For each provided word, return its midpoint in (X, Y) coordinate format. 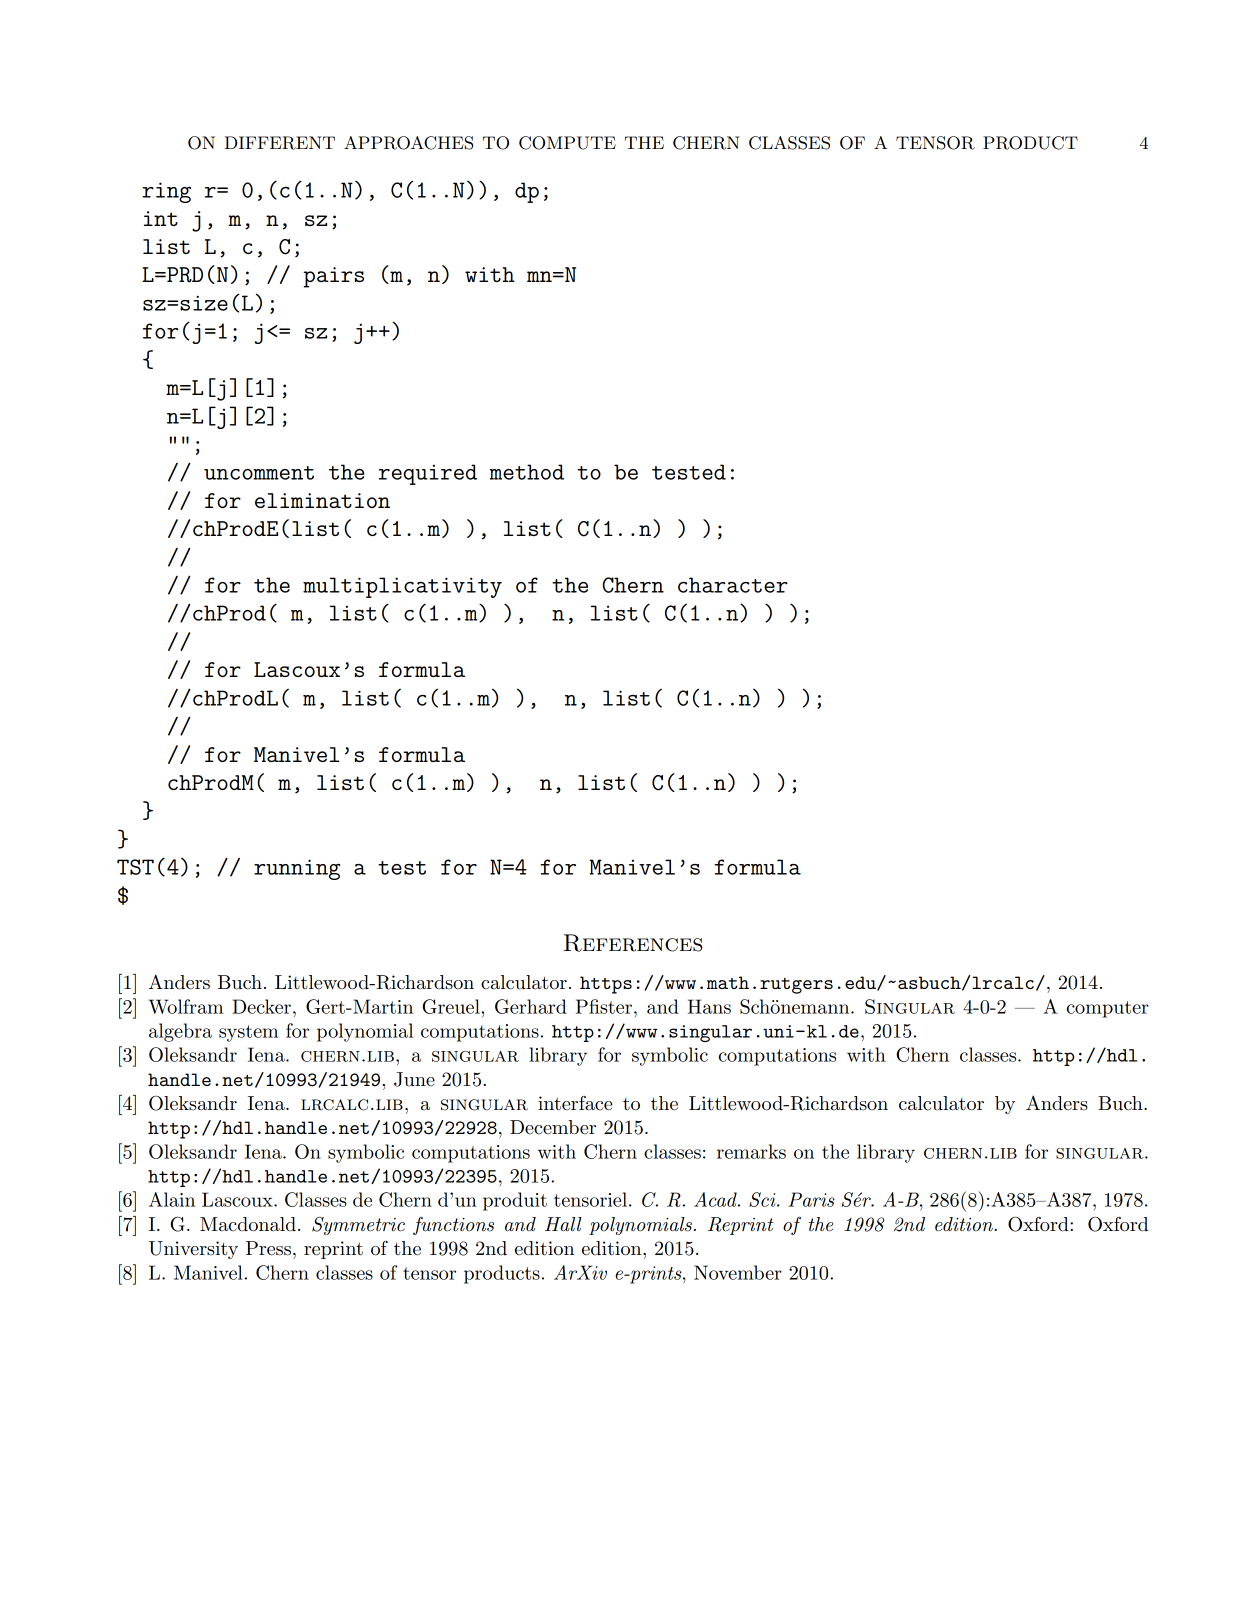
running (297, 869)
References (633, 943)
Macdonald (248, 1224)
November (738, 1272)
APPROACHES (408, 143)
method (527, 472)
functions (453, 1226)
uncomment (259, 473)
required (428, 474)
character (733, 585)
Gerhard (531, 1006)
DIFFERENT (280, 143)
